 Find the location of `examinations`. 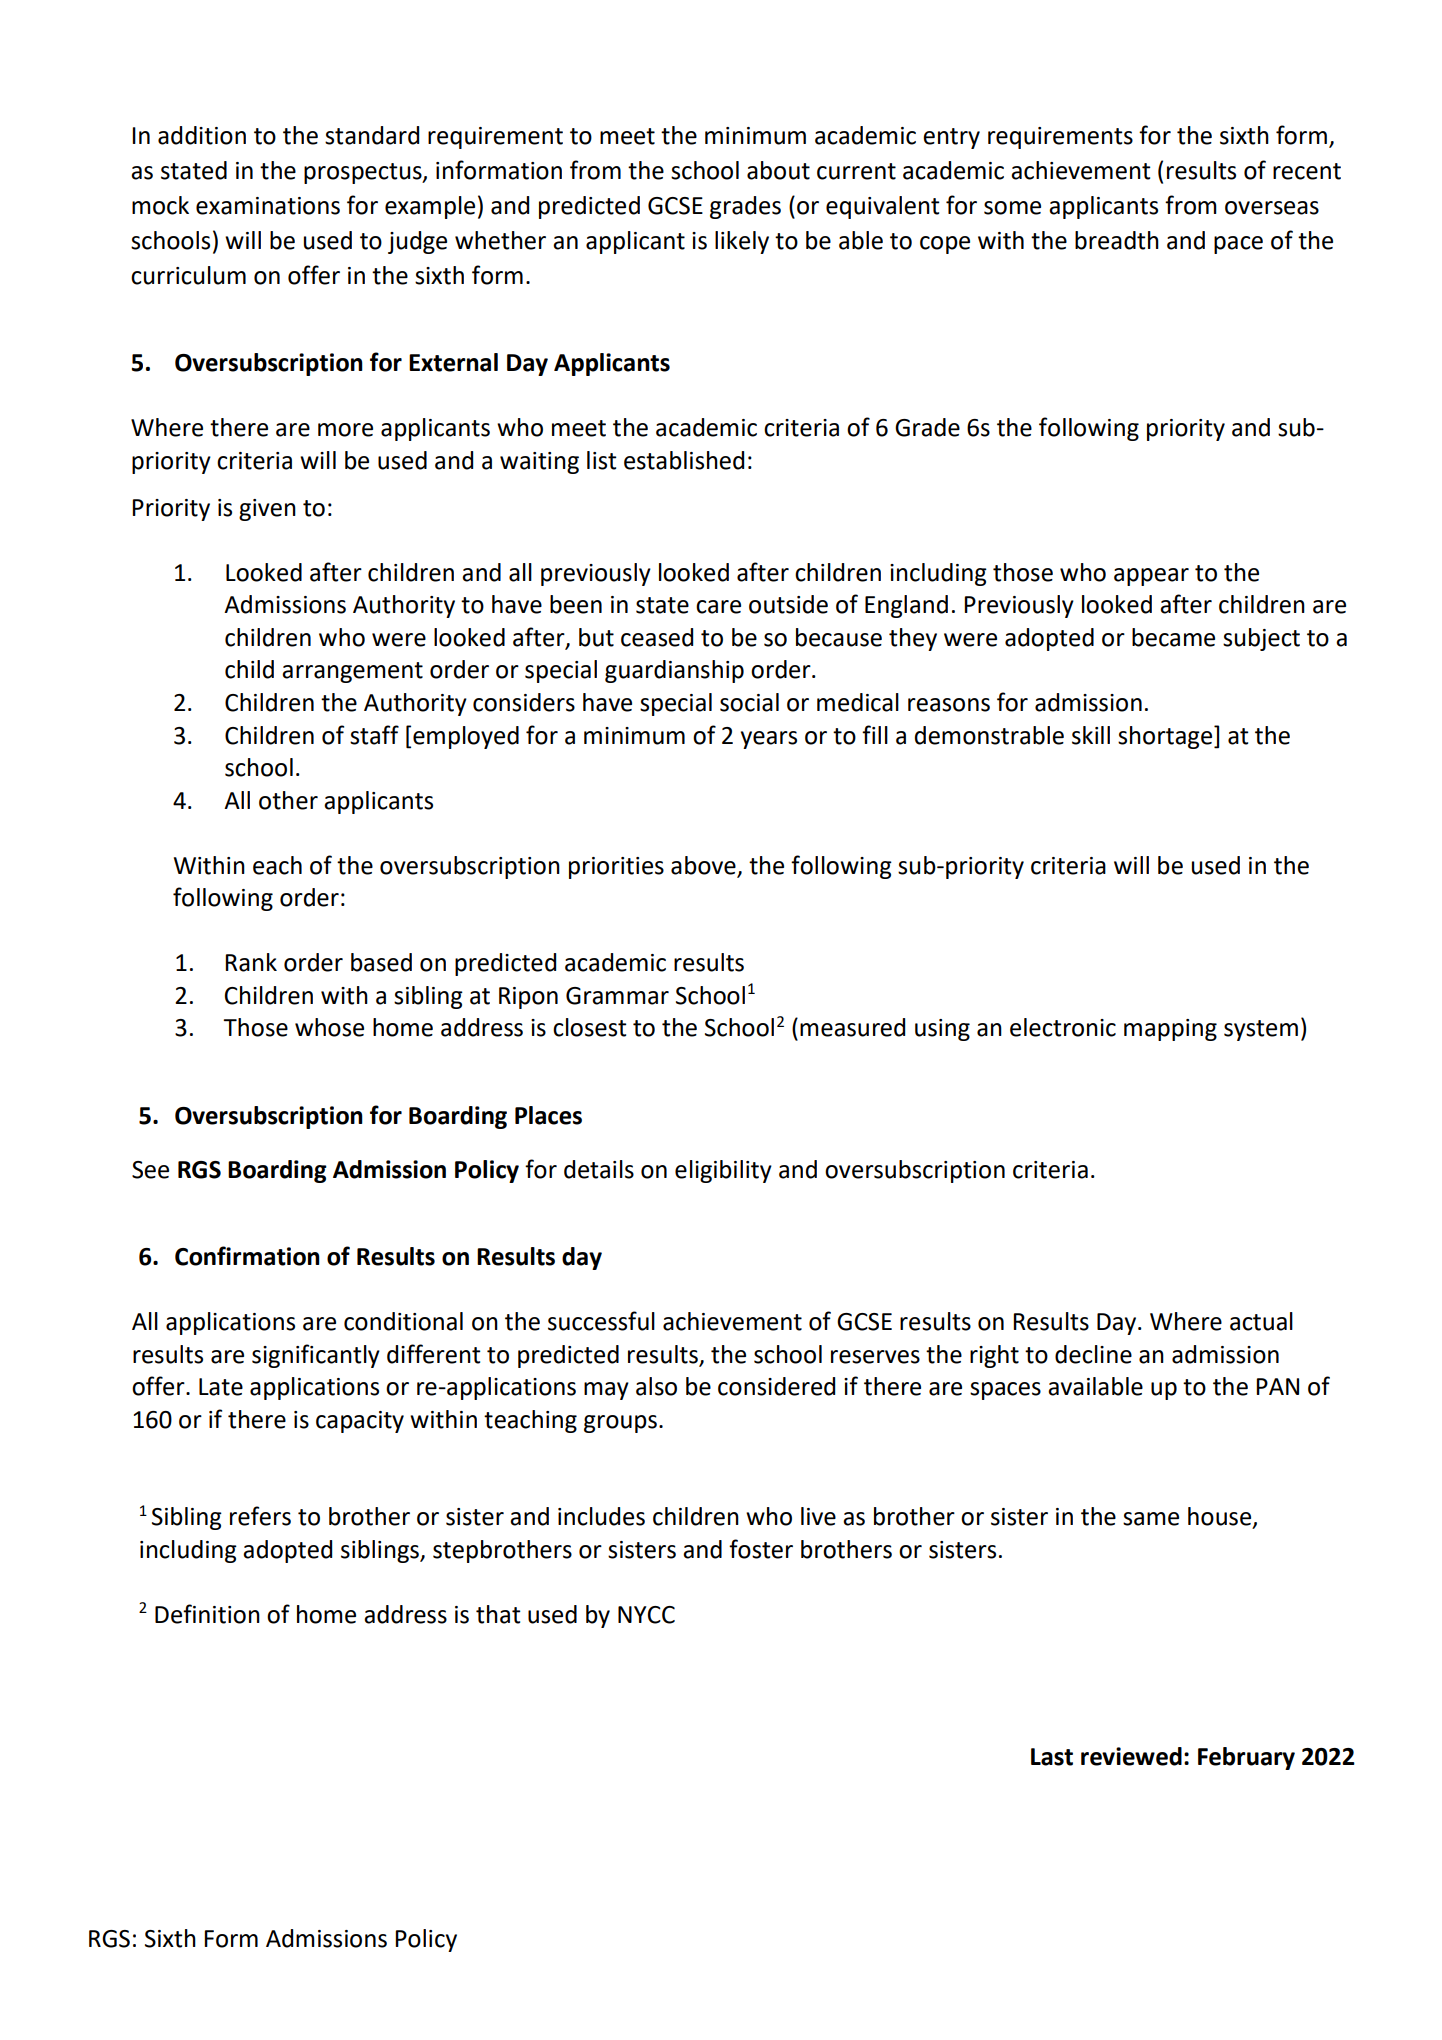

examinations is located at coordinates (268, 206).
